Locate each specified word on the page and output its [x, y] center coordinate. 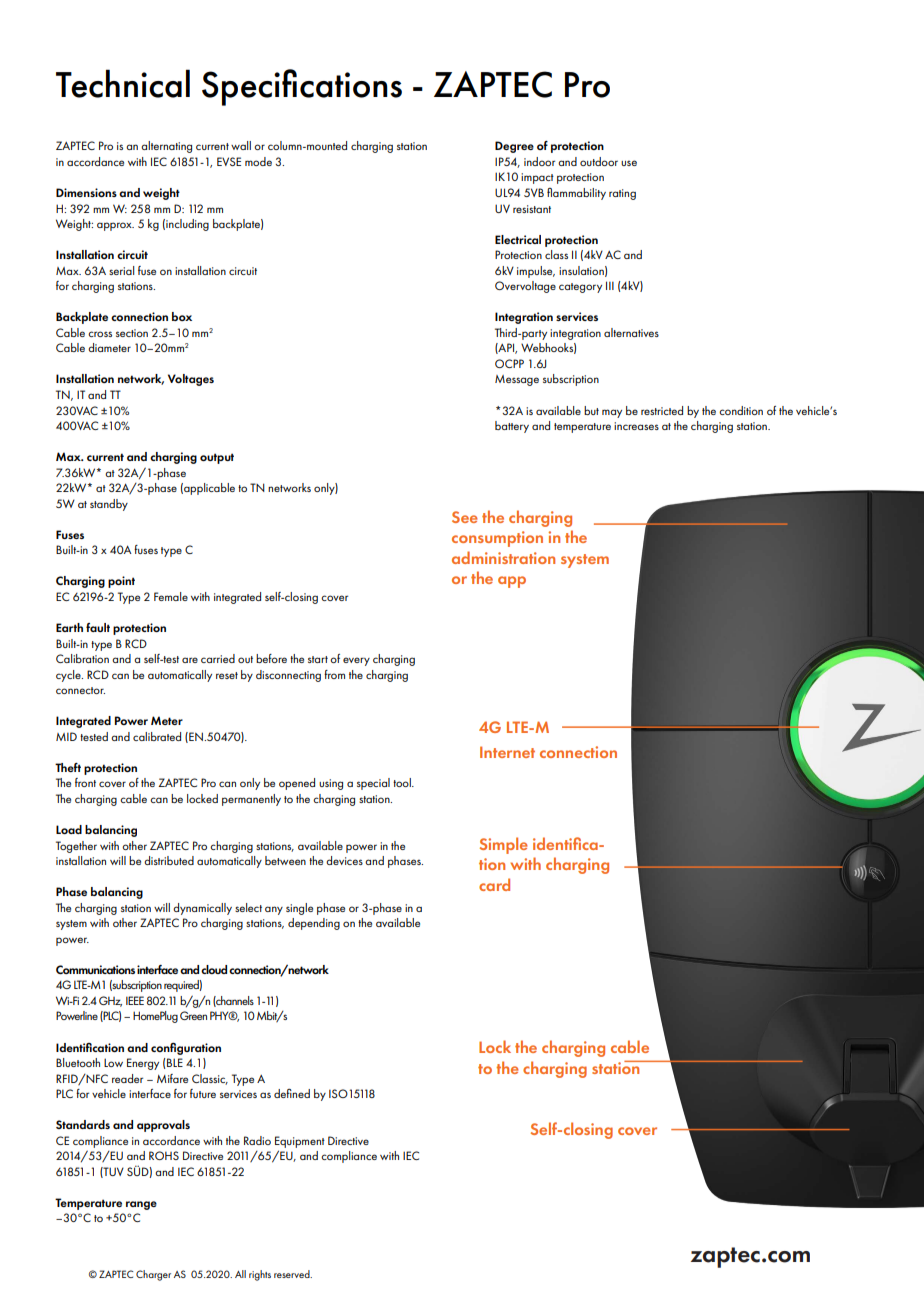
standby [109, 505]
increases [636, 426]
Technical [123, 83]
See [465, 517]
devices [344, 860]
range [141, 1205]
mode [258, 161]
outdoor [599, 161]
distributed [169, 860]
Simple [504, 845]
